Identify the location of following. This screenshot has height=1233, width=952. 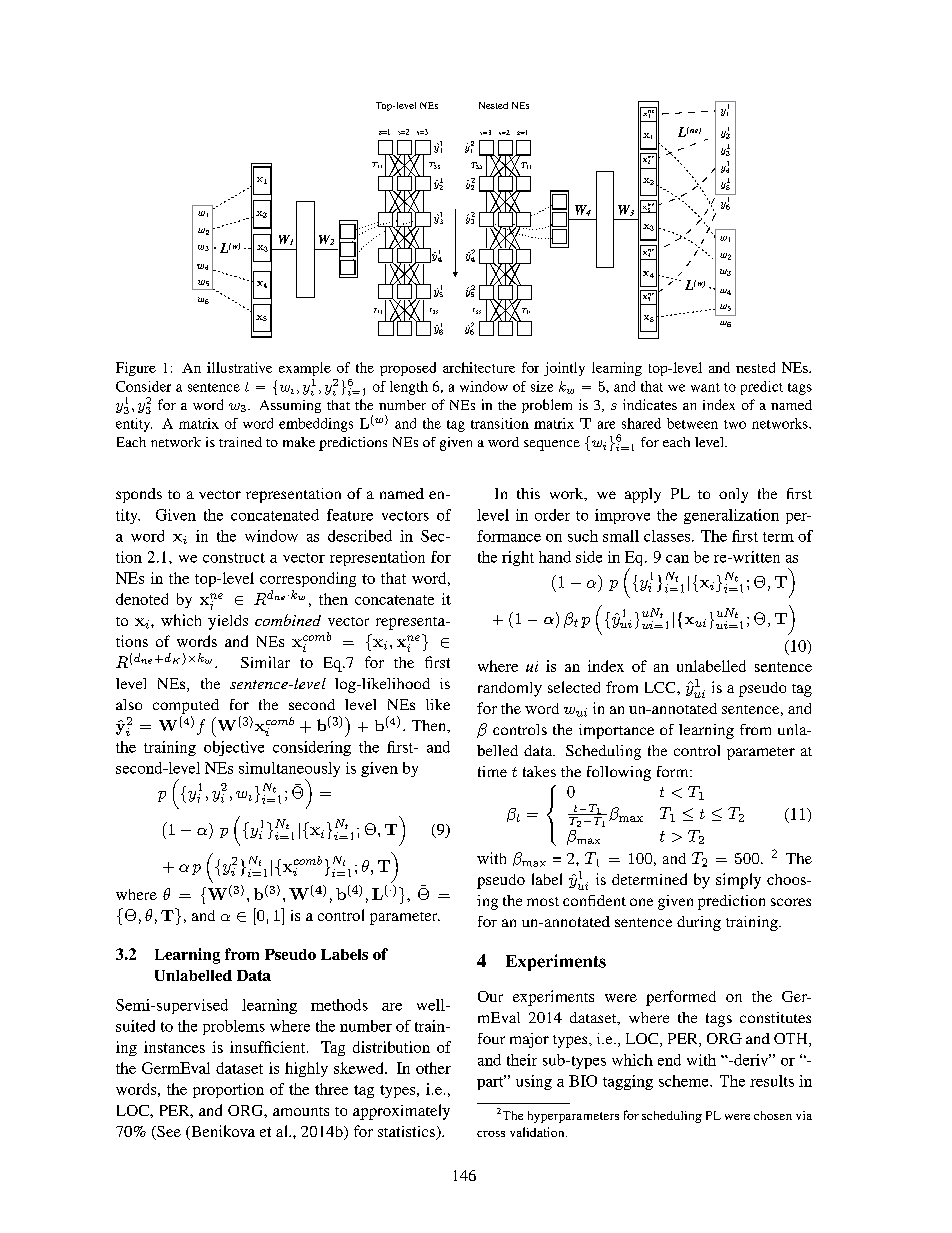
(619, 773).
